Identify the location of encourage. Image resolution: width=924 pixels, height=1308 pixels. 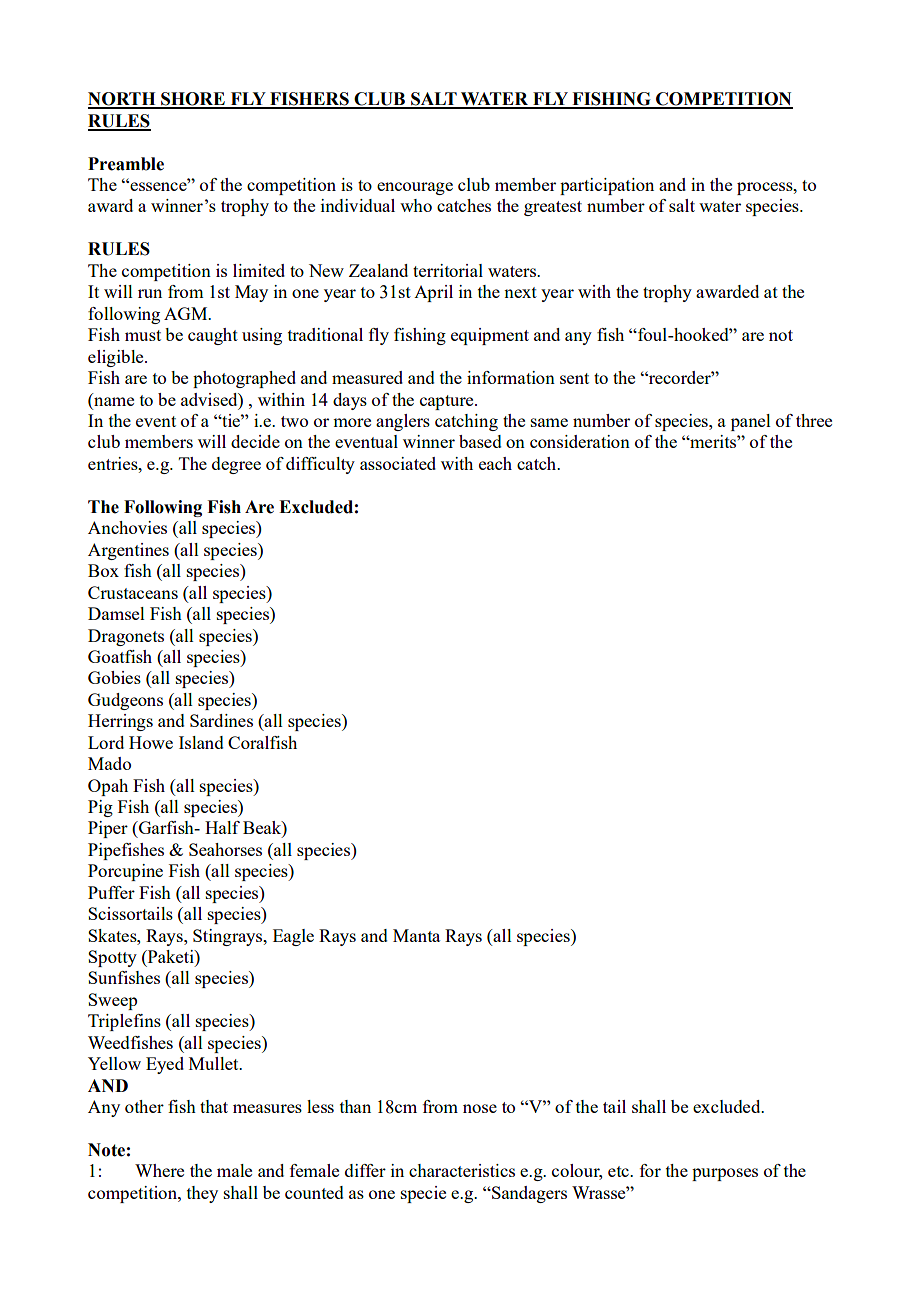
(415, 188).
